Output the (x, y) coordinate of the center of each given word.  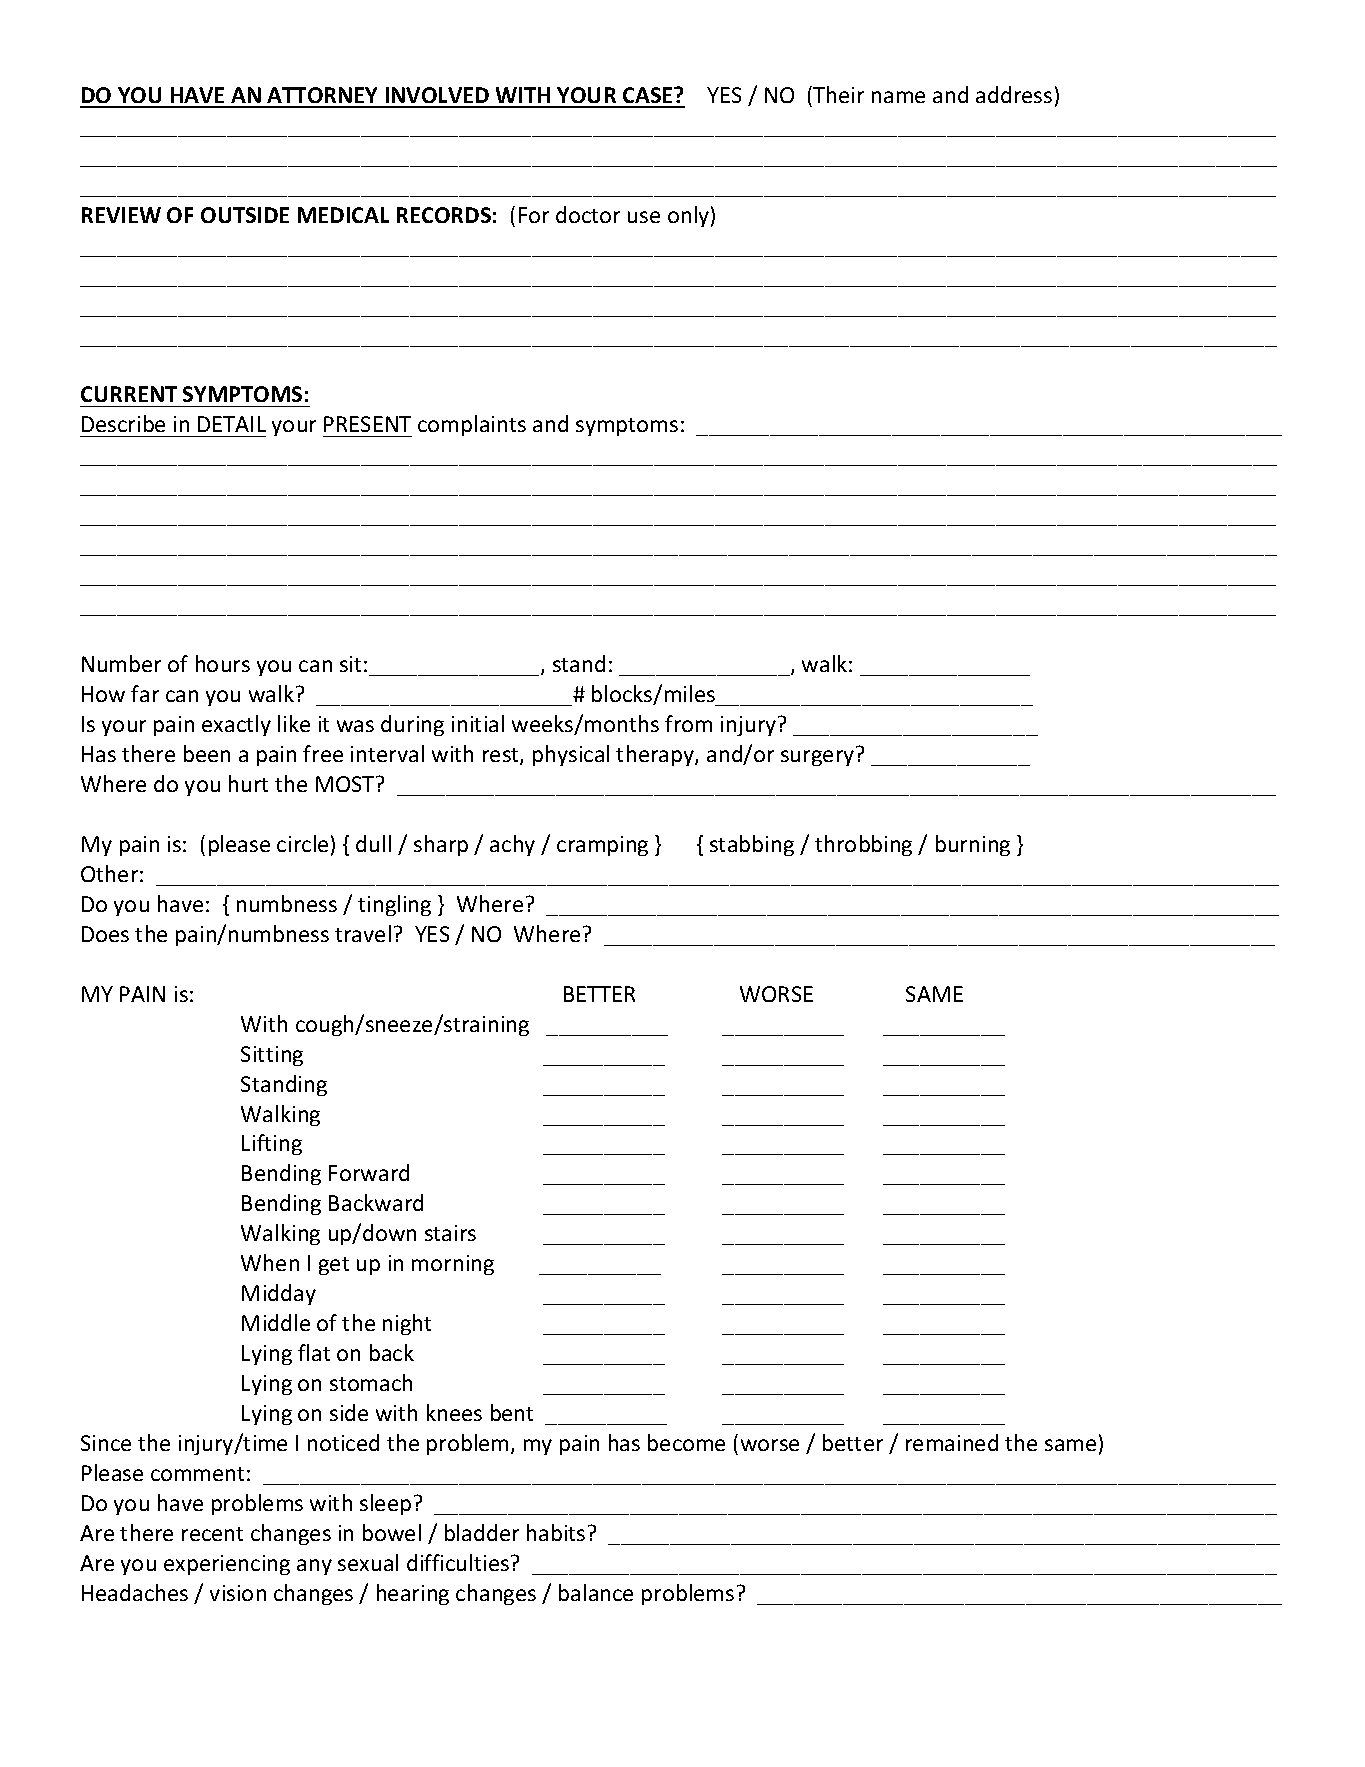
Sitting (272, 1056)
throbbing (863, 845)
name (898, 97)
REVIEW (121, 215)
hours (223, 663)
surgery (817, 758)
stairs (450, 1233)
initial (478, 723)
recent (212, 1534)
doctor (588, 214)
